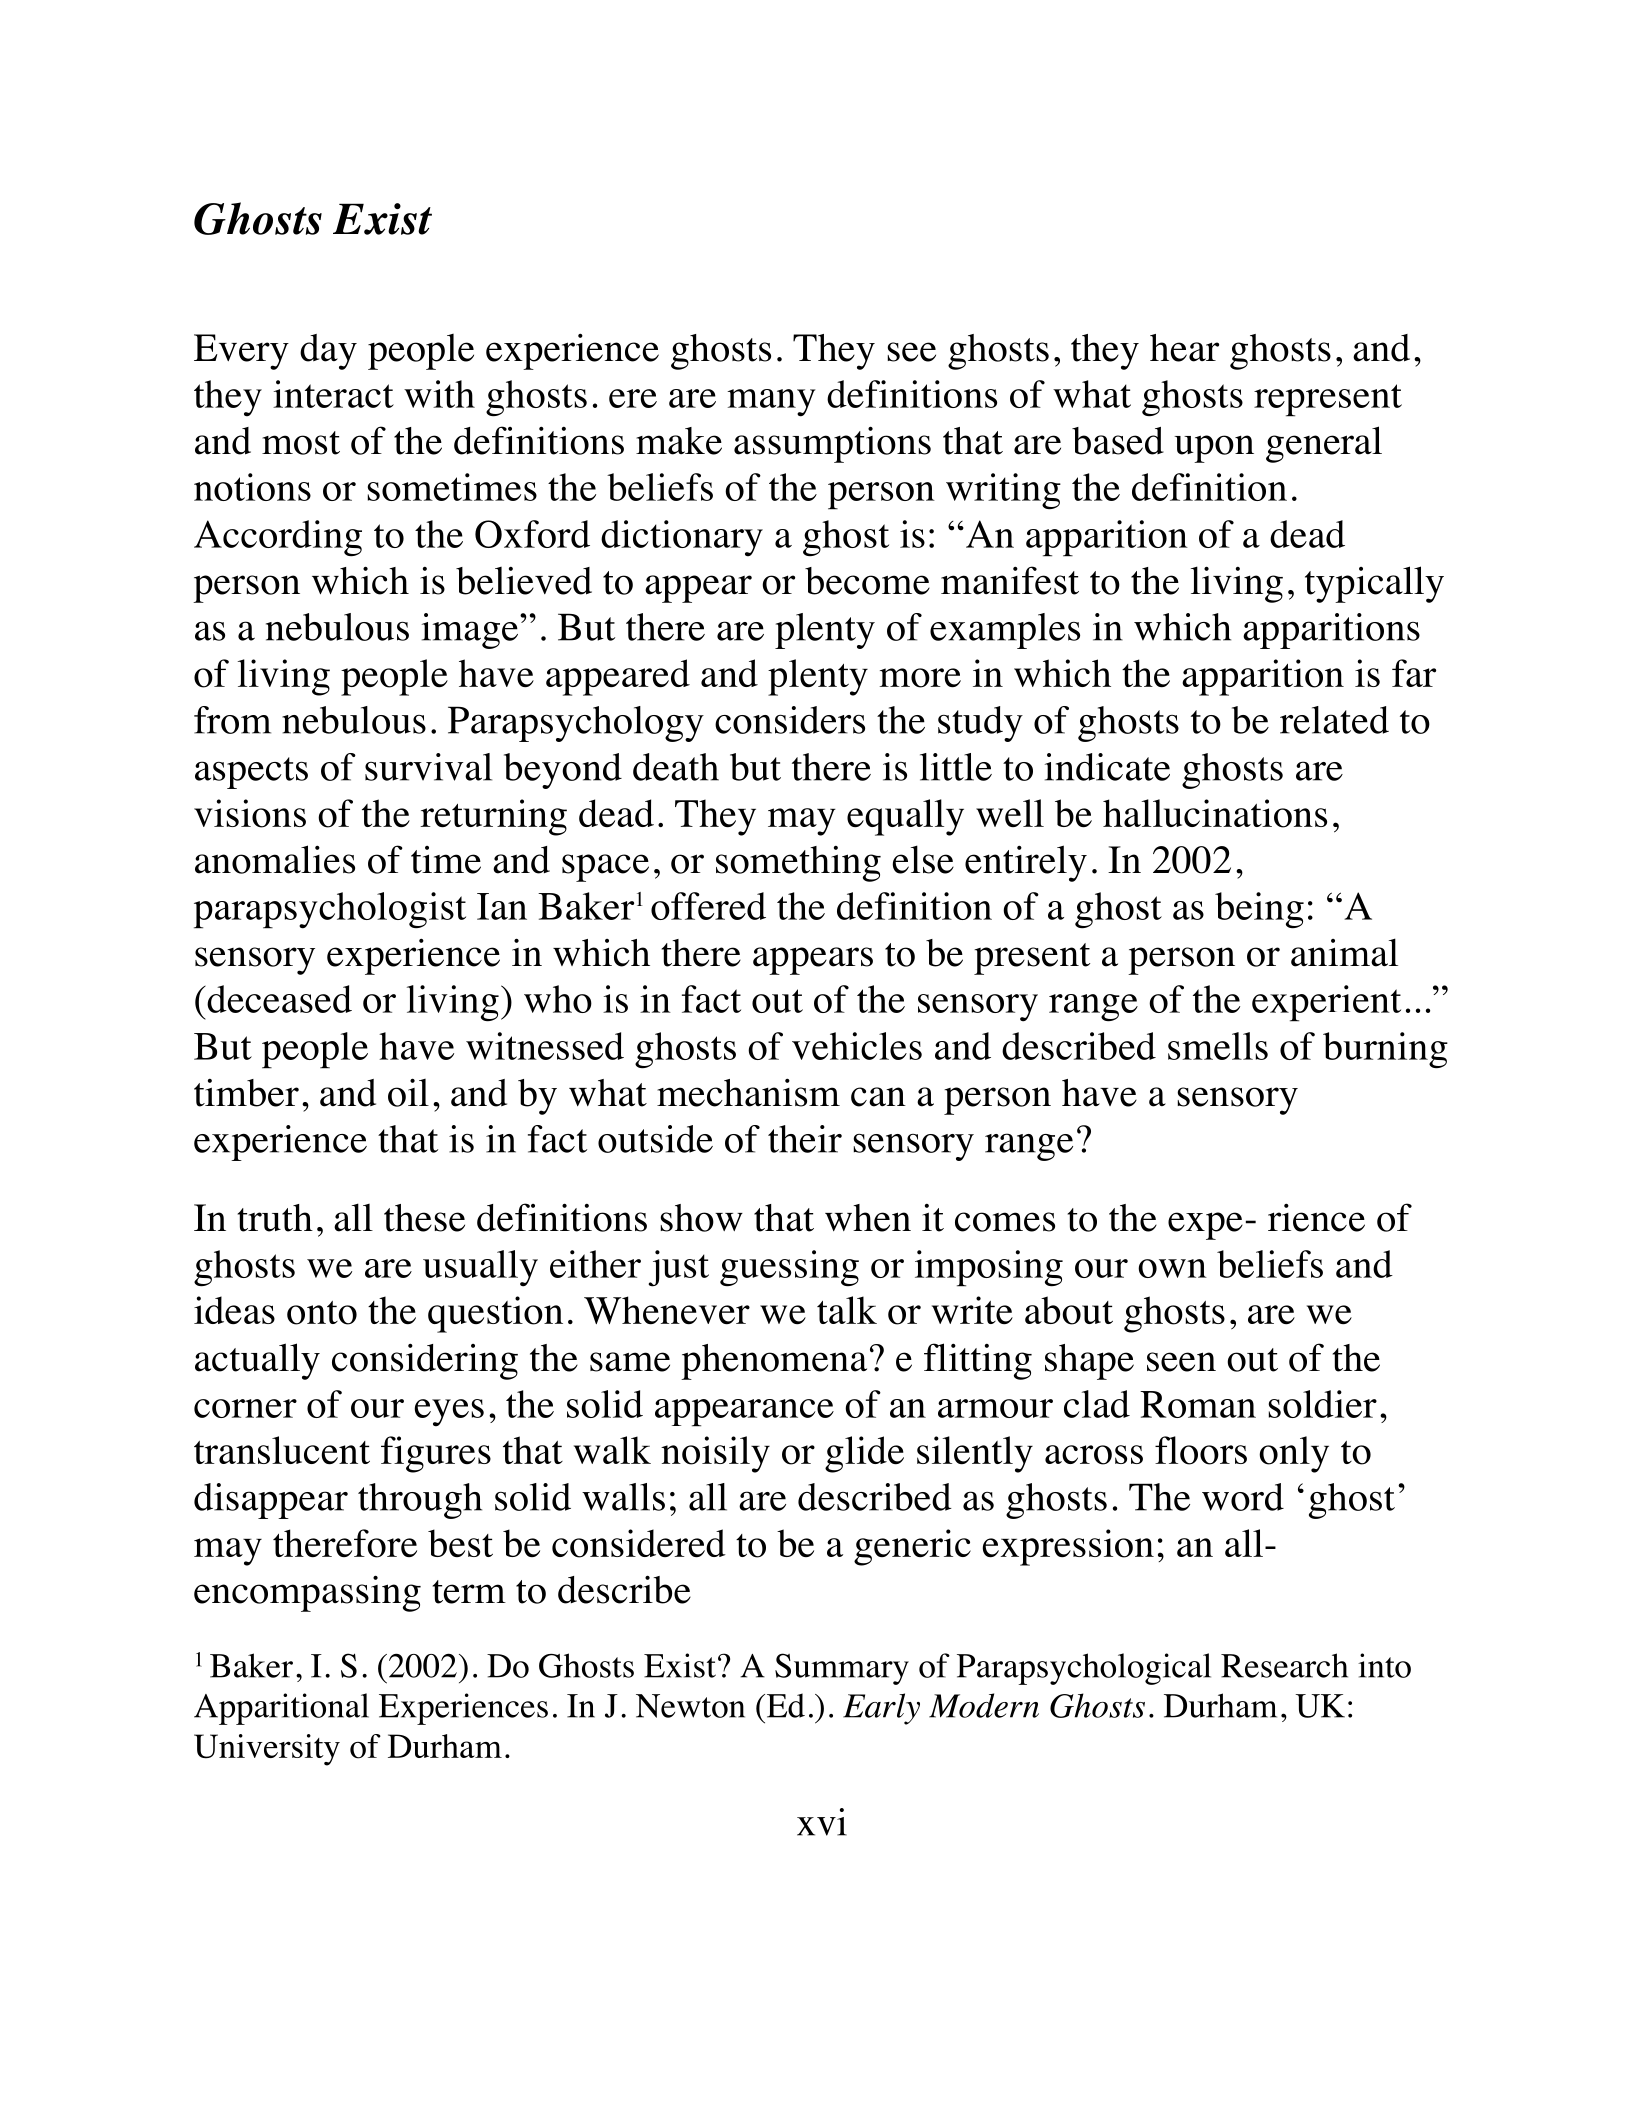 The width and height of the document is (1644, 2128). Describe the element at coordinates (267, 1750) in the document. I see `University` at that location.
